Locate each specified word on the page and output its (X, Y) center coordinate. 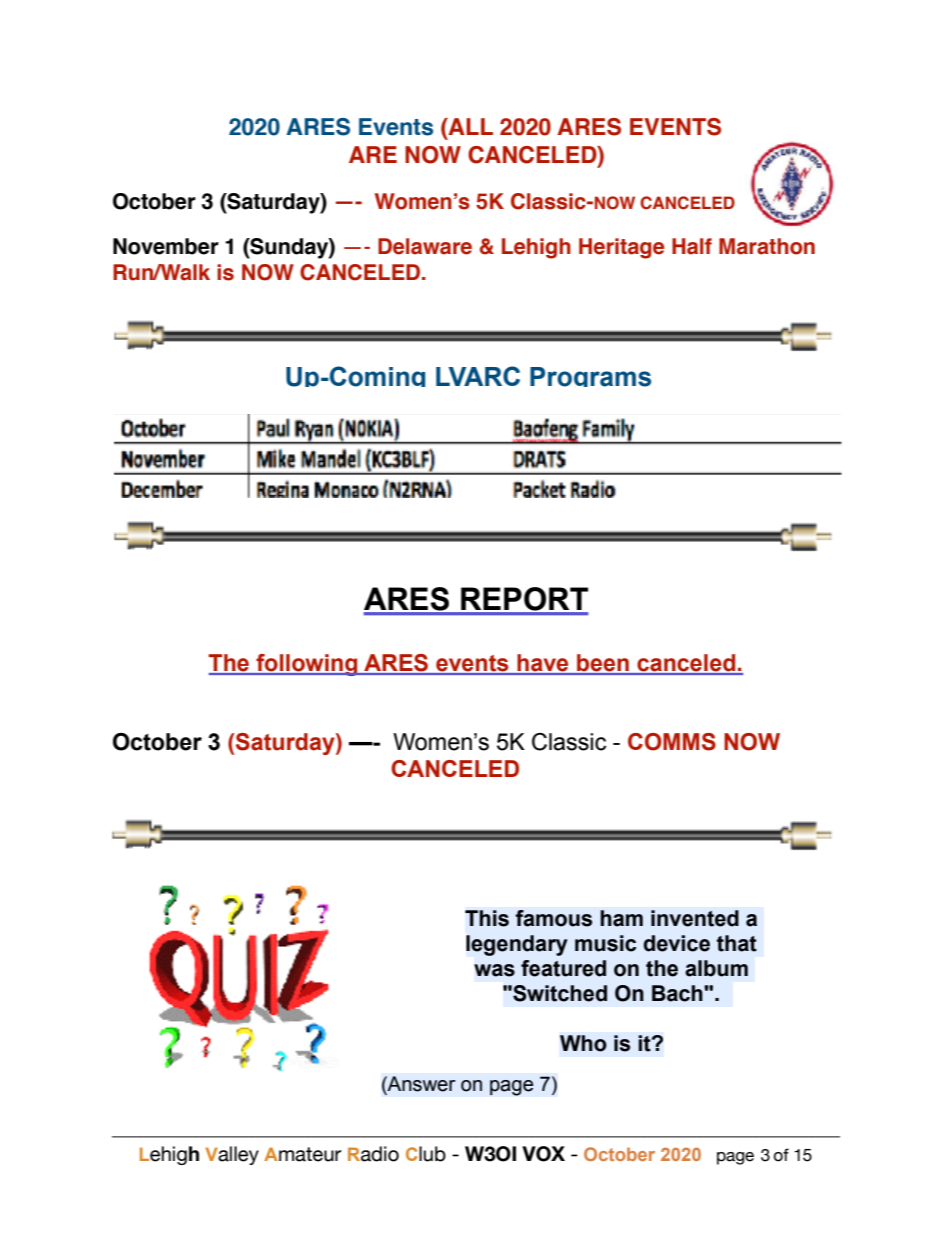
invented (695, 918)
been (603, 664)
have (543, 664)
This (487, 918)
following (307, 665)
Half (692, 246)
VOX (543, 1154)
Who (583, 1043)
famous (553, 918)
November (166, 246)
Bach (678, 993)
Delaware (425, 246)
